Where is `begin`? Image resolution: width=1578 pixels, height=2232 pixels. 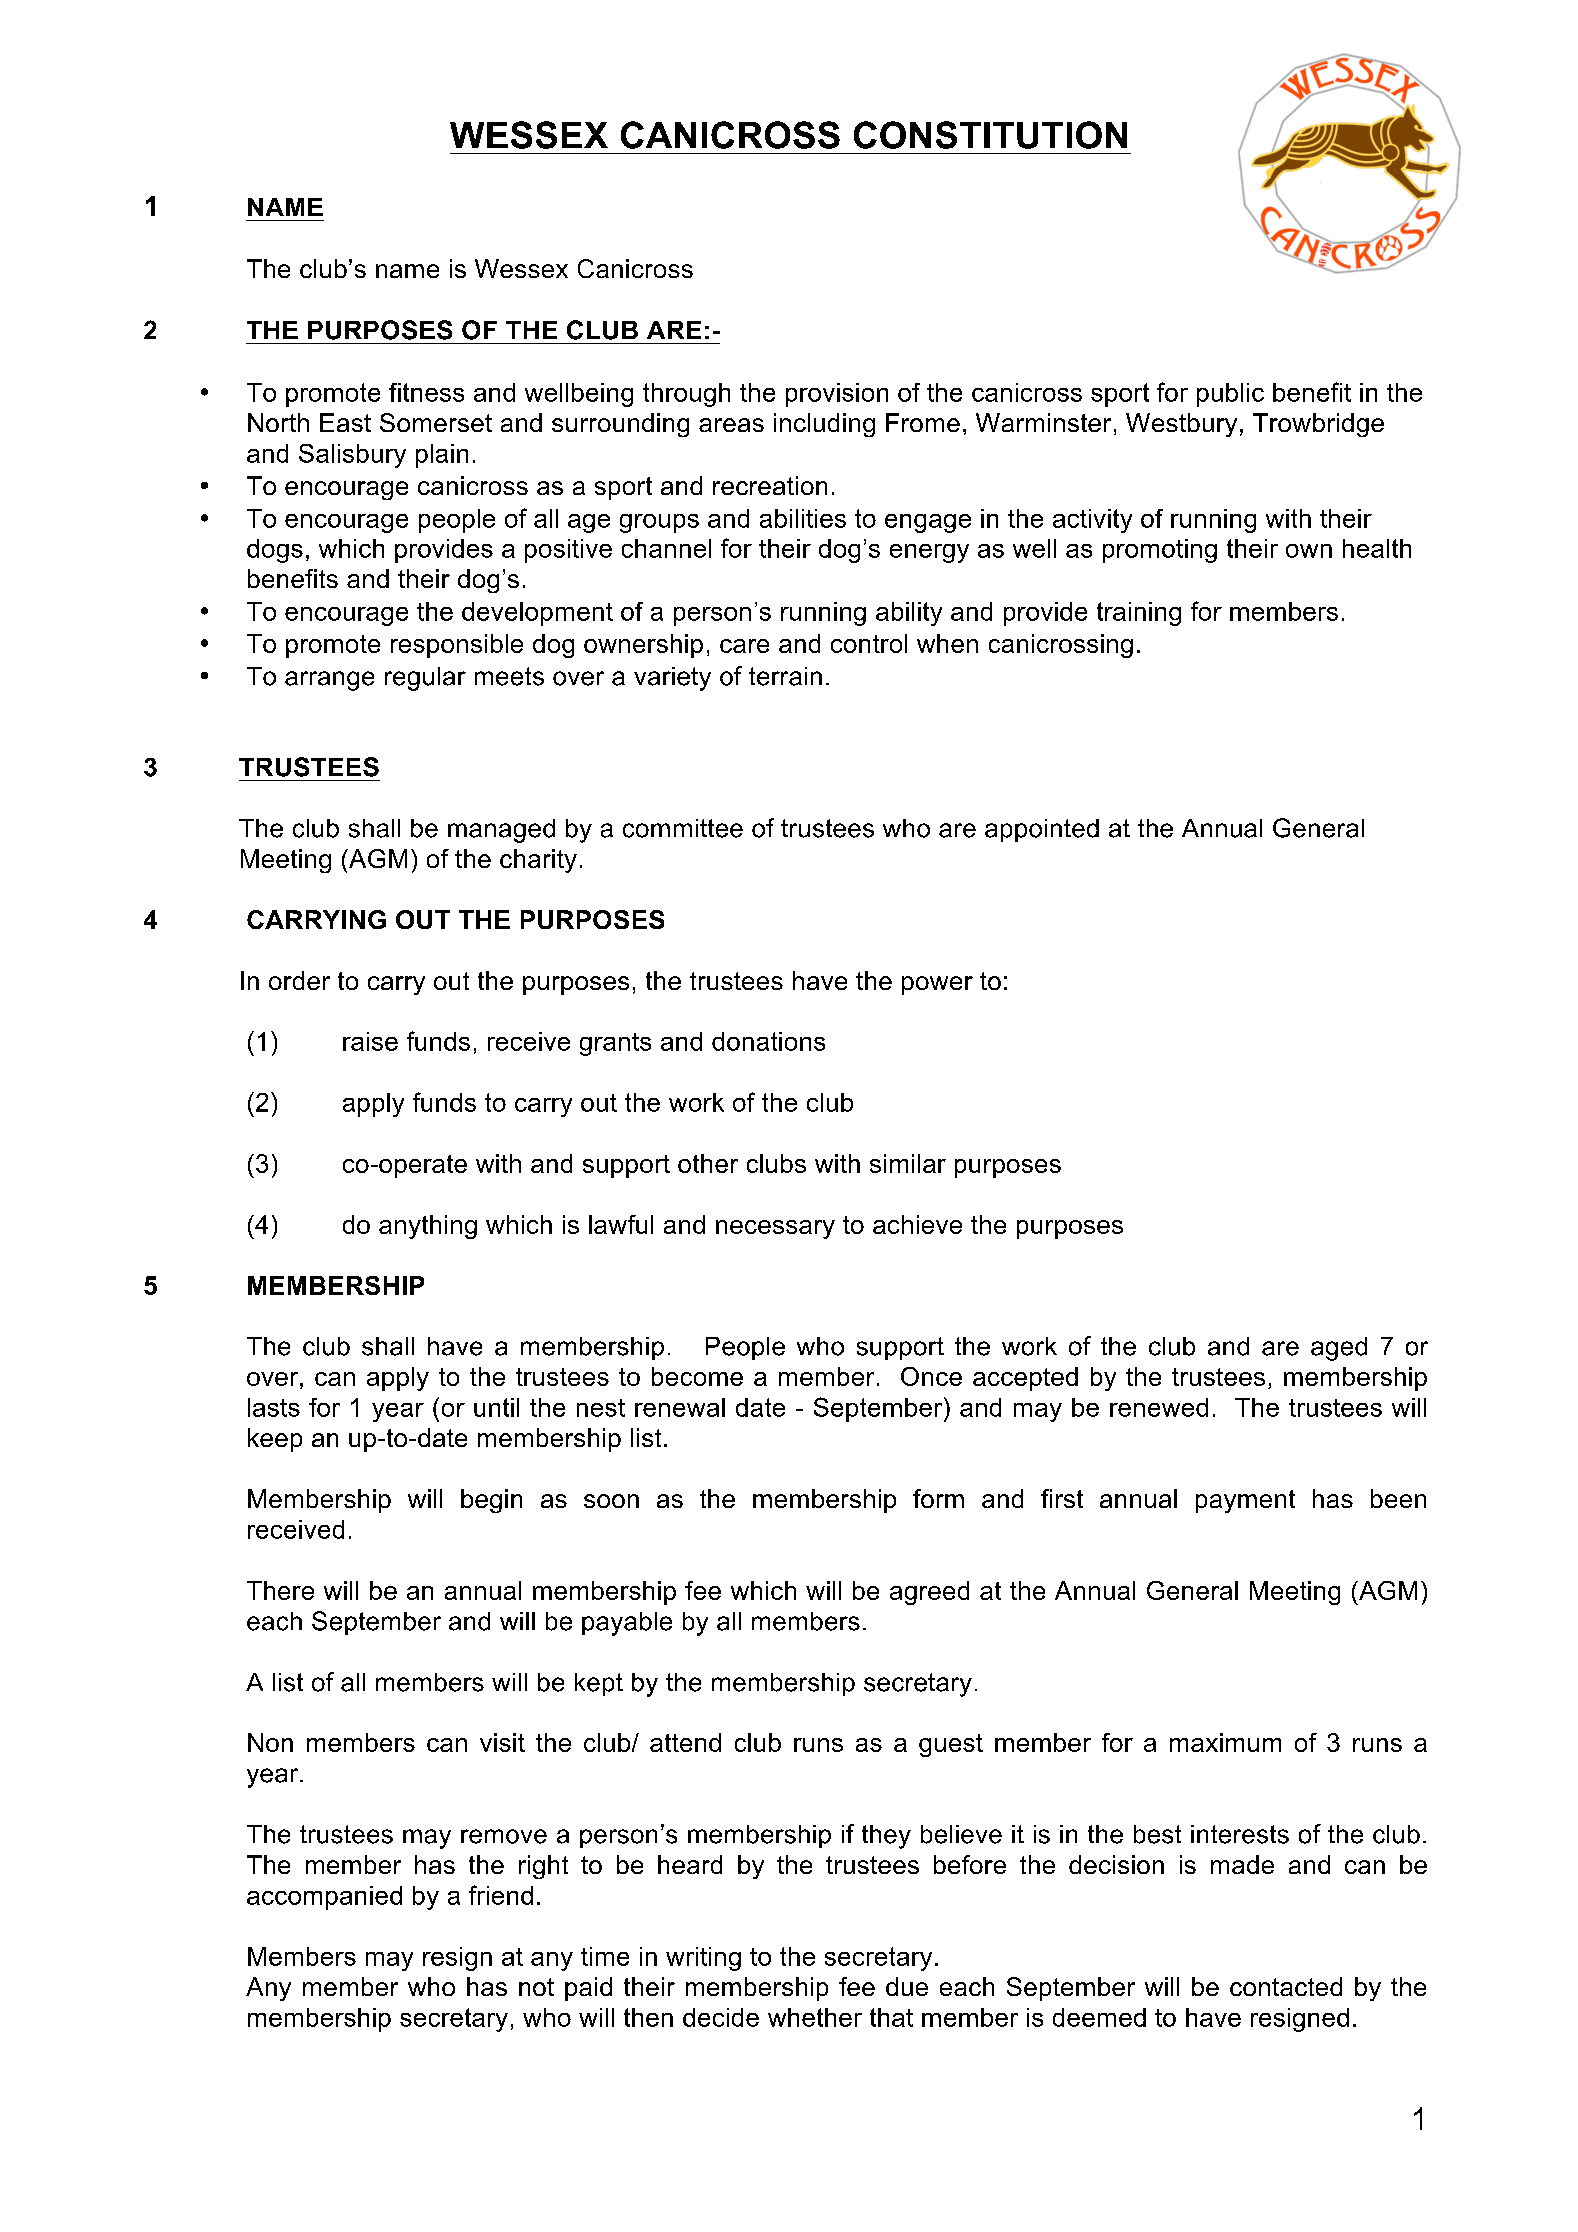
begin is located at coordinates (491, 1501).
